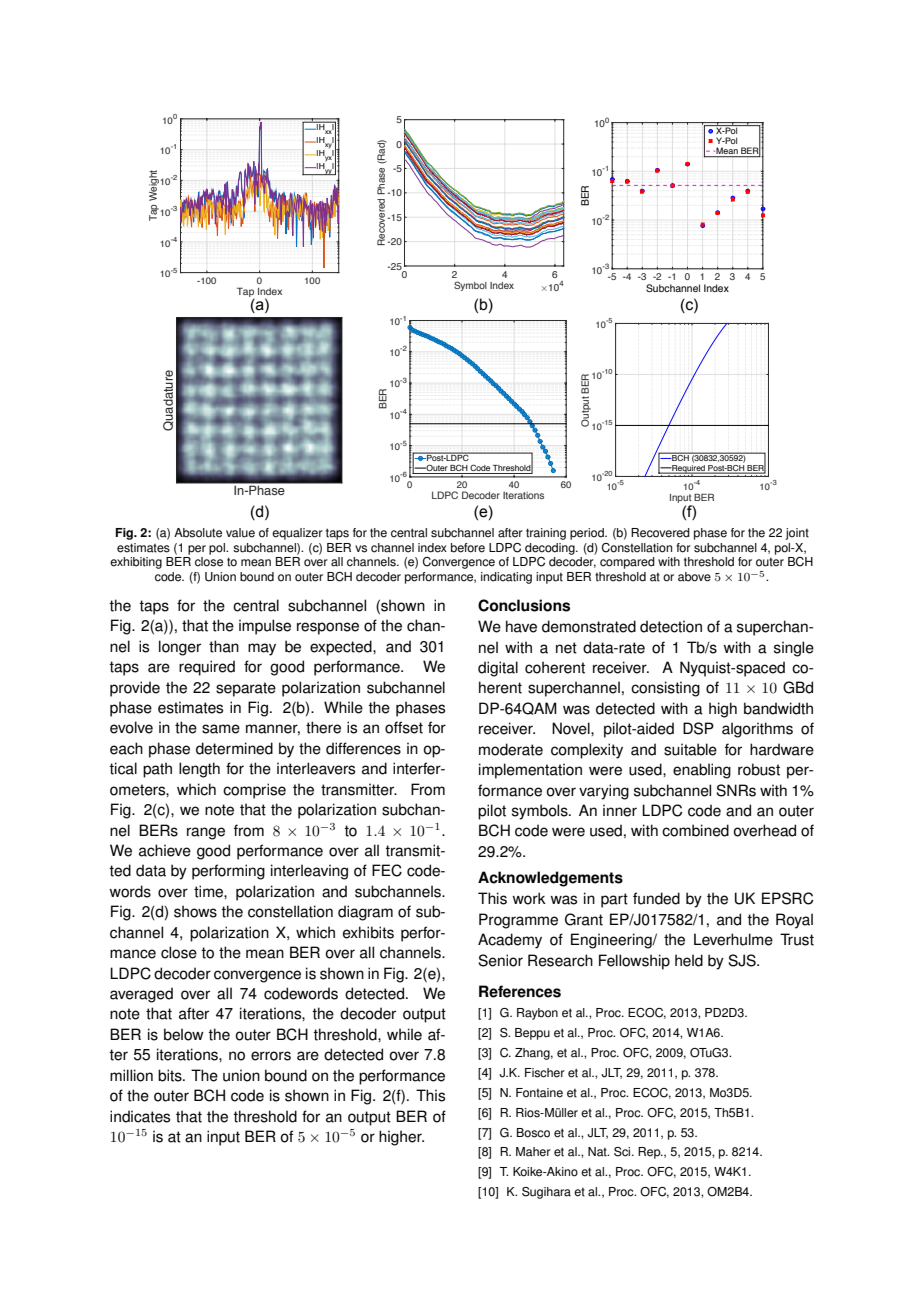 The height and width of the screenshot is (1308, 924). Describe the element at coordinates (206, 833) in the screenshot. I see `range` at that location.
